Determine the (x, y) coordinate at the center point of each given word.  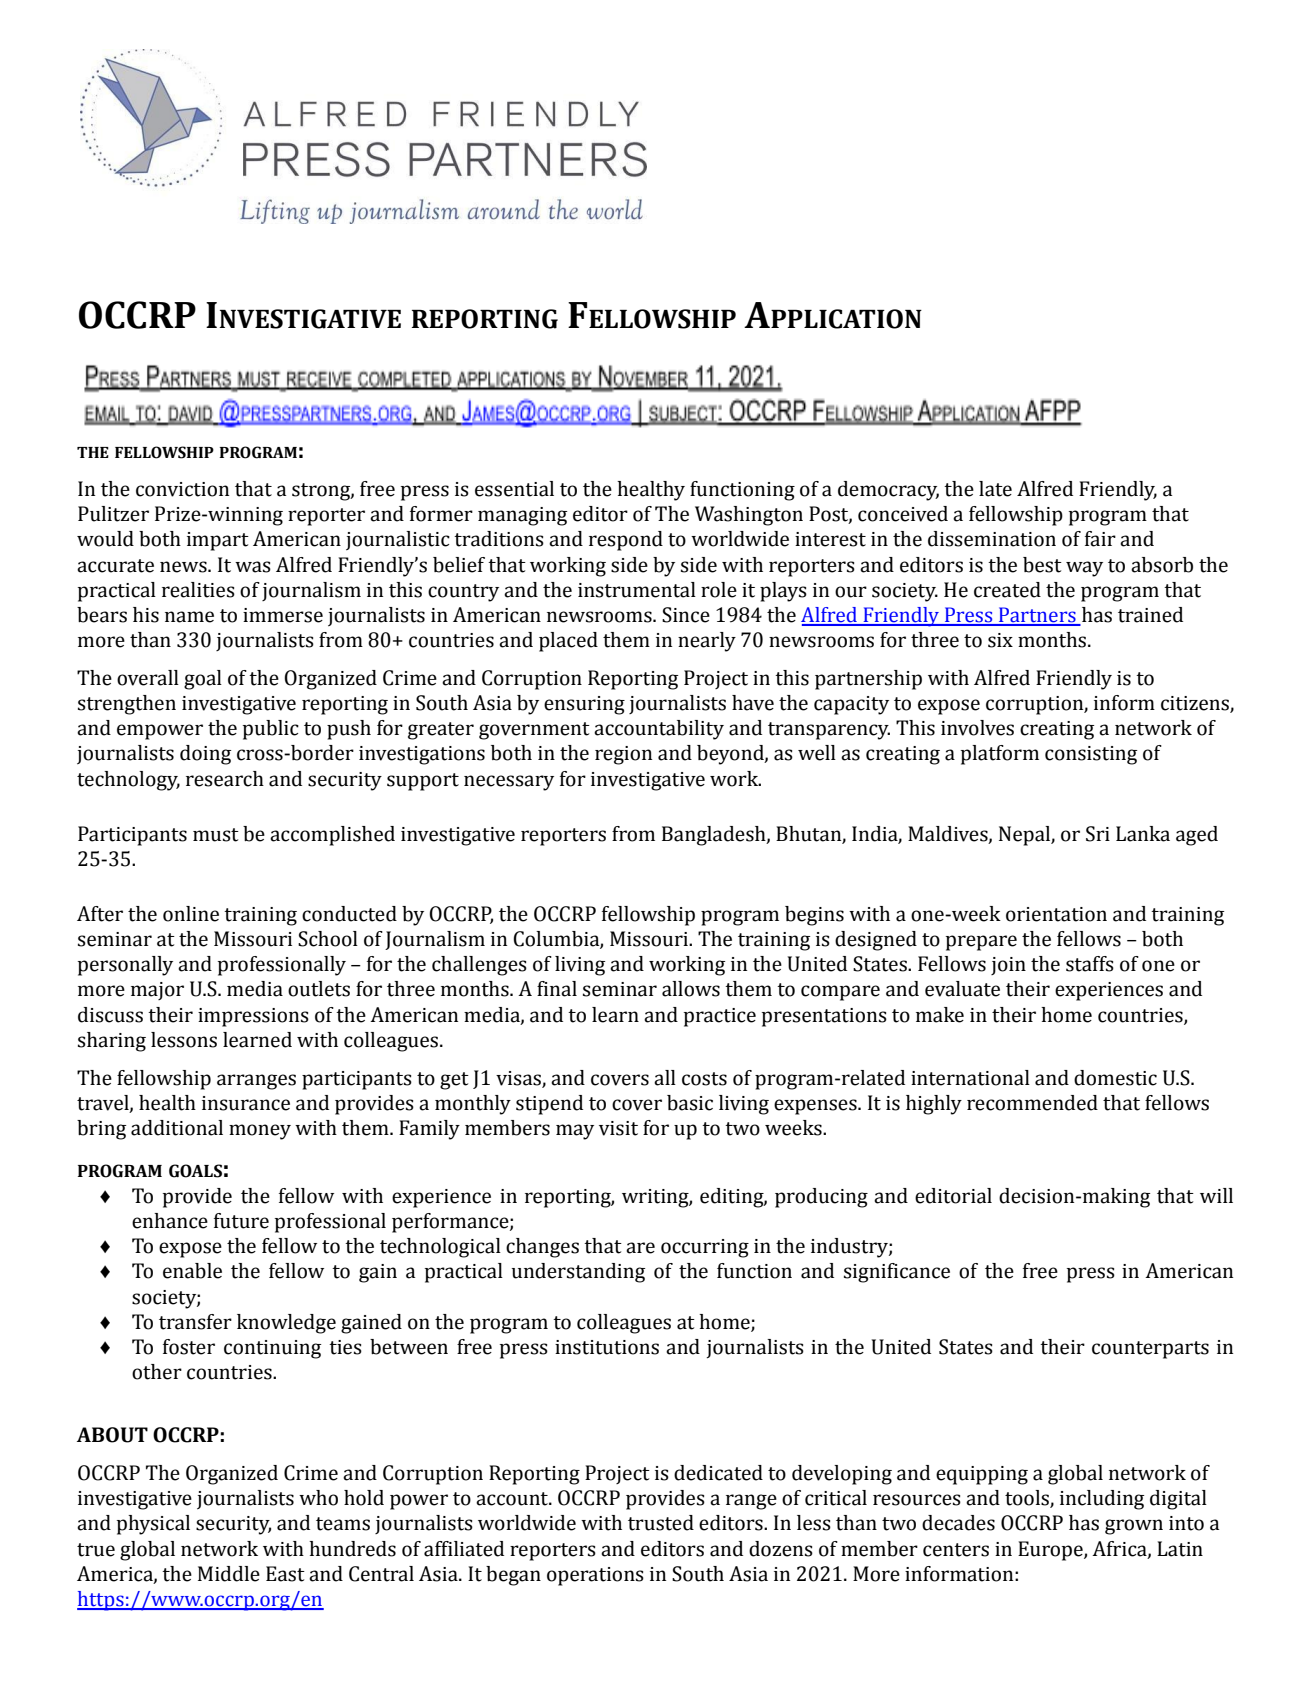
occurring (705, 1248)
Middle (229, 1574)
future (241, 1221)
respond (626, 541)
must (216, 835)
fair (1100, 539)
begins (814, 916)
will (1216, 1195)
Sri (1098, 834)
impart (218, 541)
